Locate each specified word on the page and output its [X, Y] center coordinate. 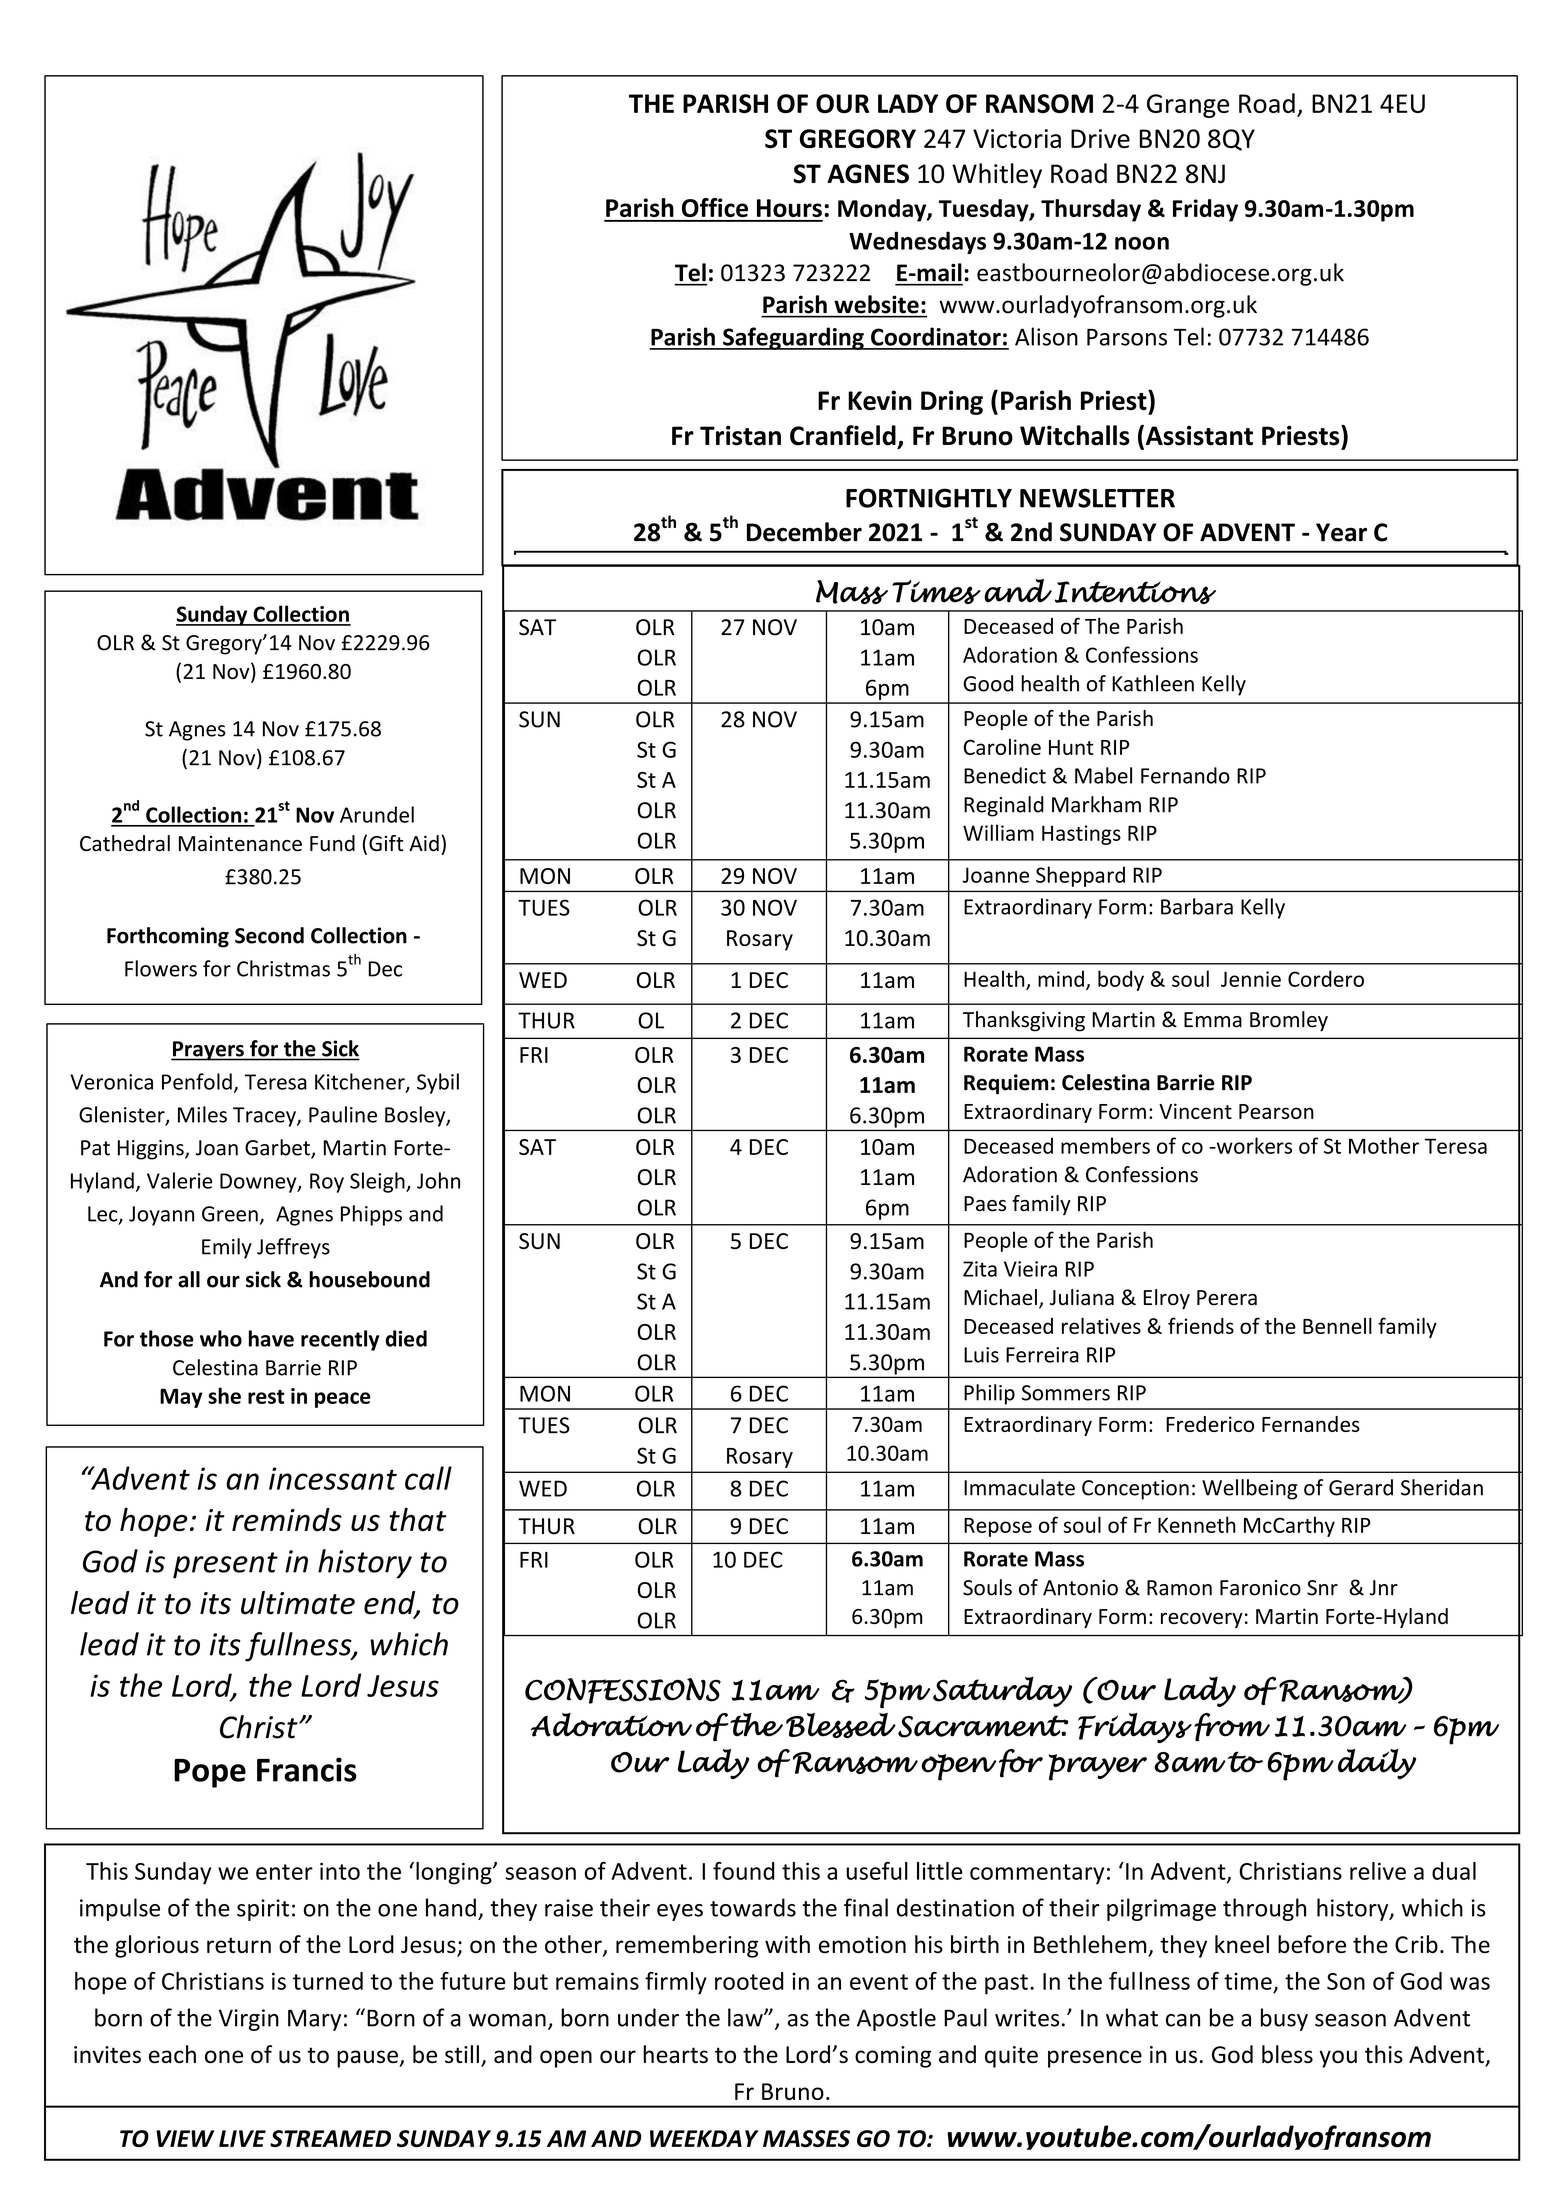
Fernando [1185, 775]
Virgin [249, 2020]
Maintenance [240, 844]
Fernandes [1311, 1424]
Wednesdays [917, 242]
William [998, 832]
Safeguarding [793, 338]
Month [664, 1474]
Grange [1188, 106]
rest [266, 1397]
